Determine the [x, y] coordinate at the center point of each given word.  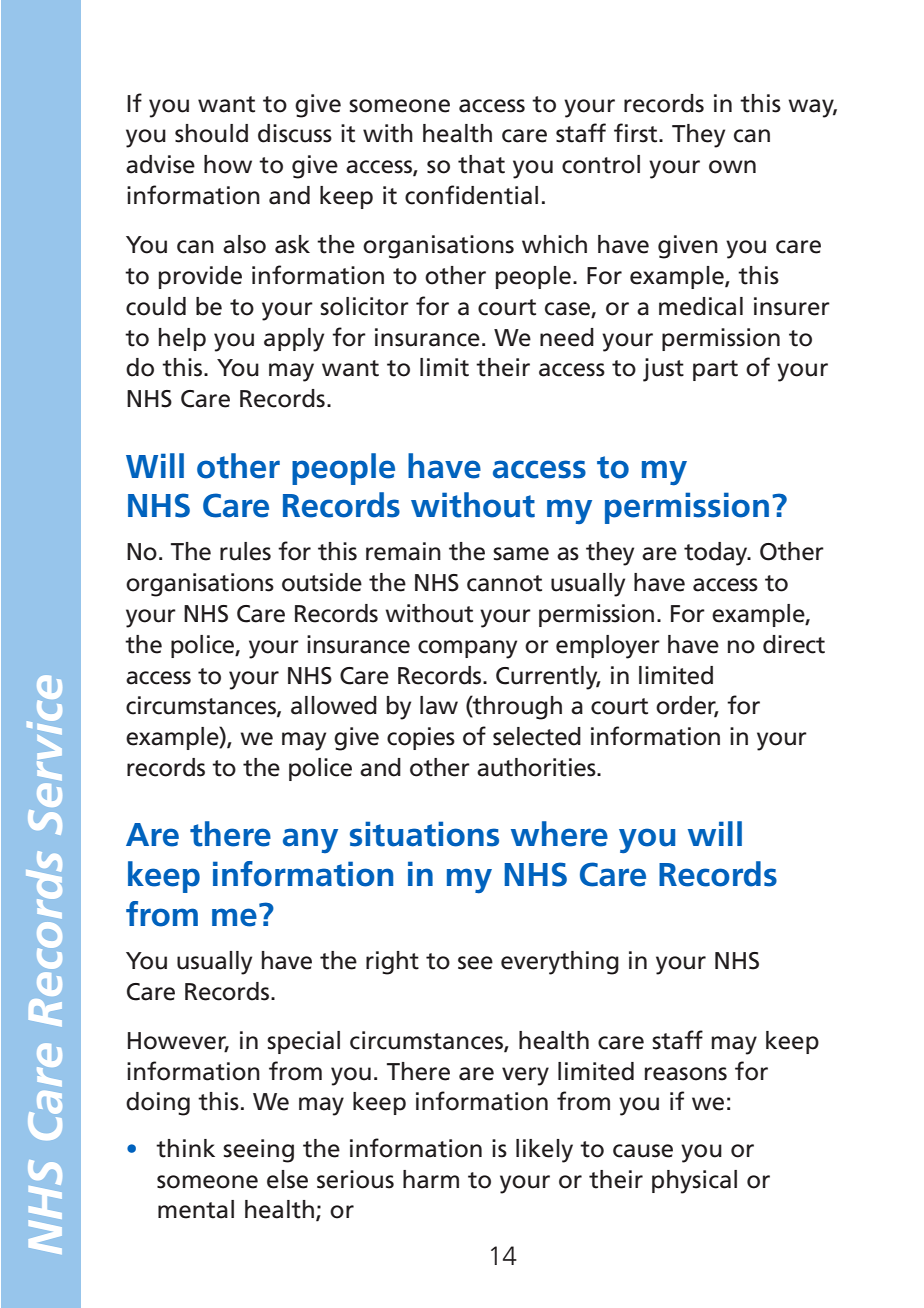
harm [431, 1179]
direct [794, 644]
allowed [334, 705]
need [567, 337]
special [303, 1042]
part [715, 370]
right [392, 963]
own [732, 167]
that [481, 164]
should [211, 133]
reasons [686, 1074]
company [467, 649]
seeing [258, 1151]
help [182, 339]
